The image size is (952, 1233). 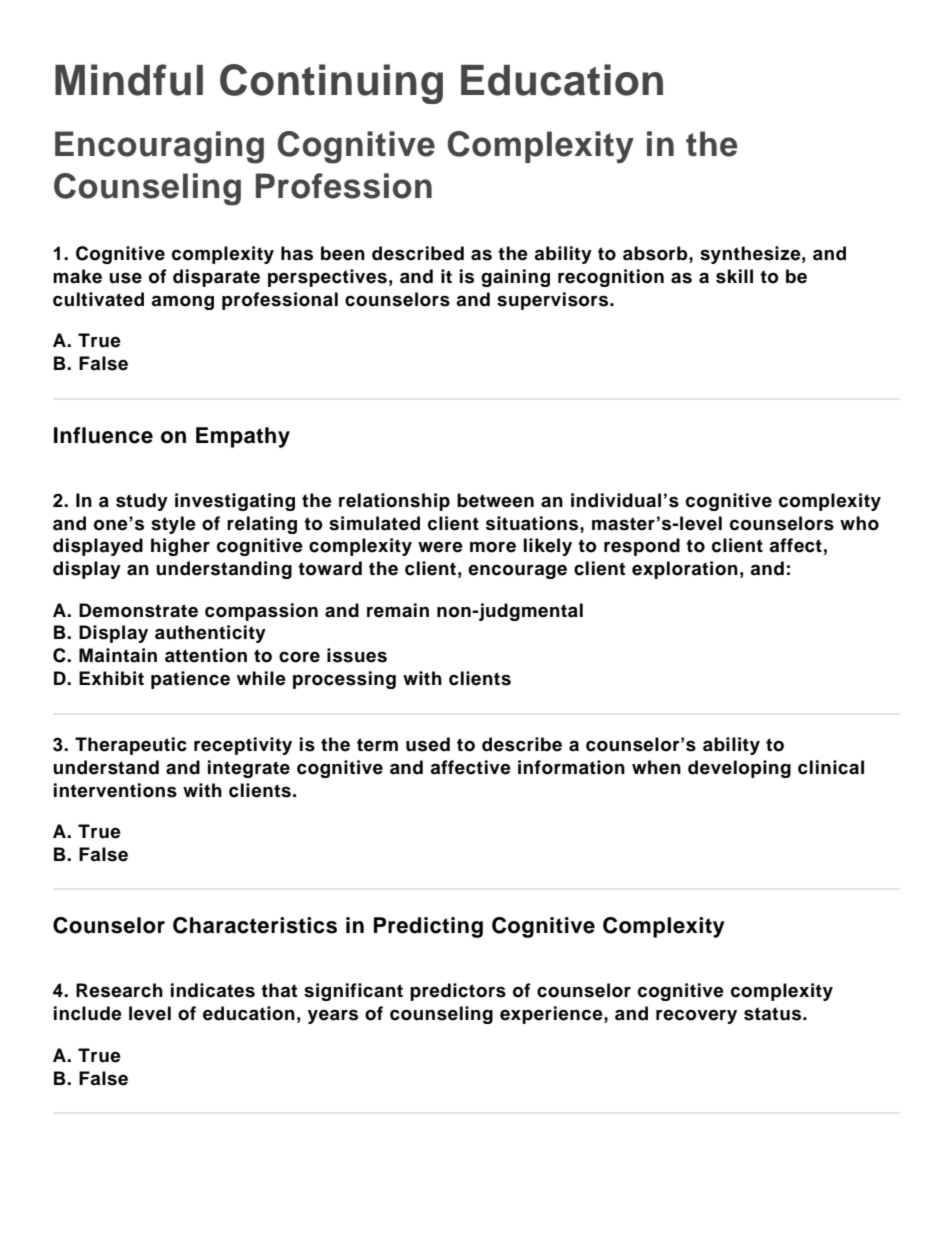 I want to click on Mindful, so click(x=129, y=80).
